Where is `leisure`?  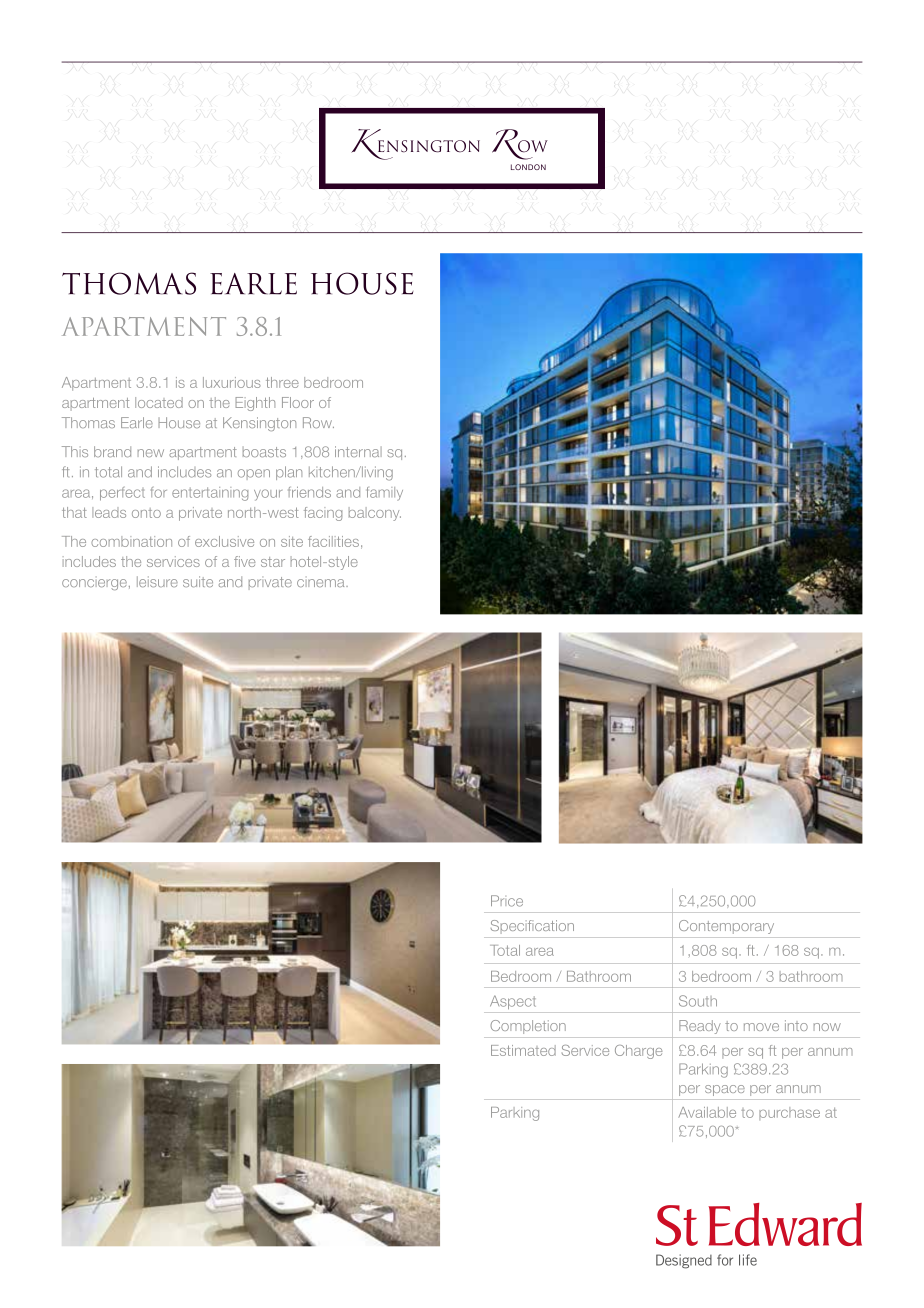
leisure is located at coordinates (157, 581).
